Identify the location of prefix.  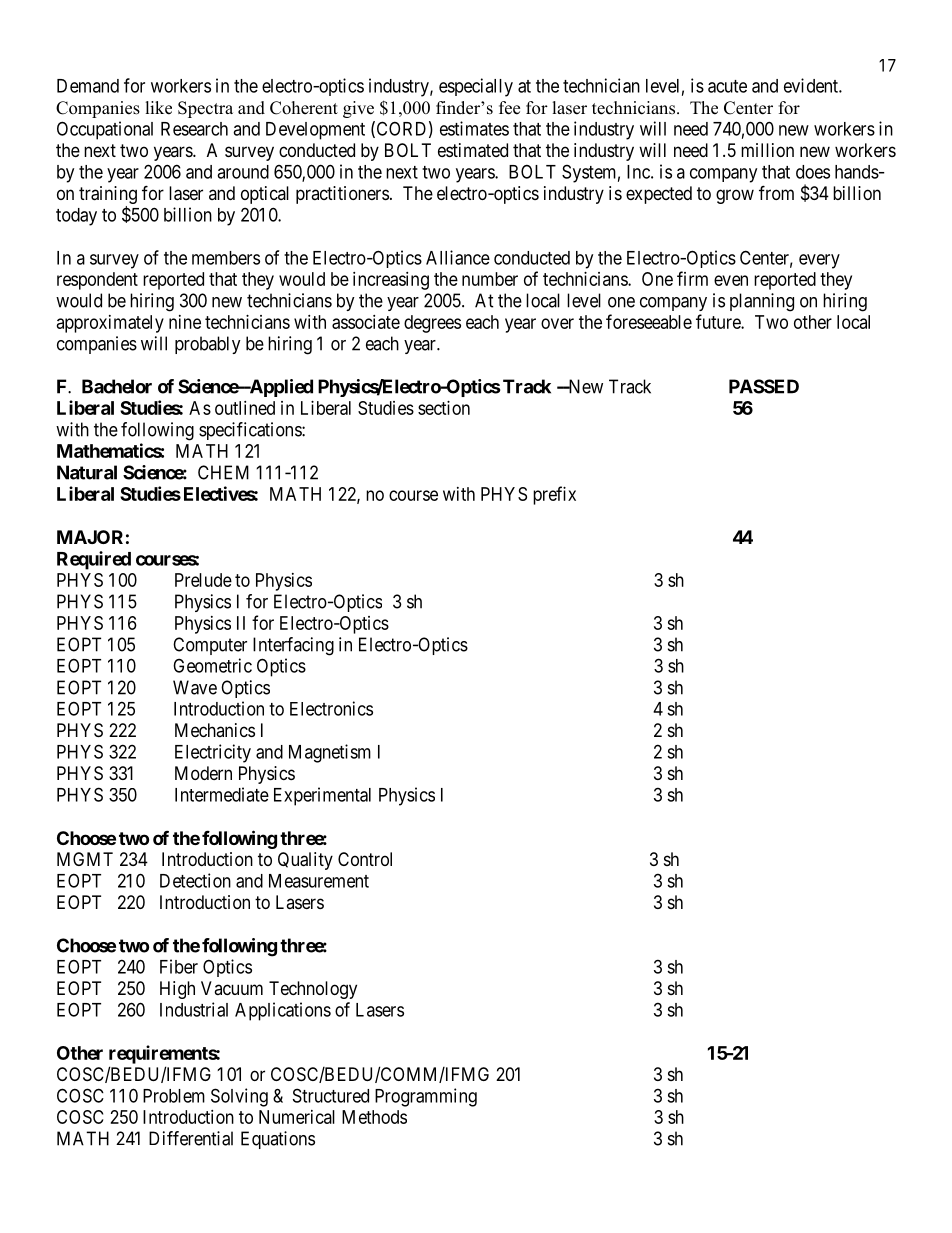
(554, 495).
